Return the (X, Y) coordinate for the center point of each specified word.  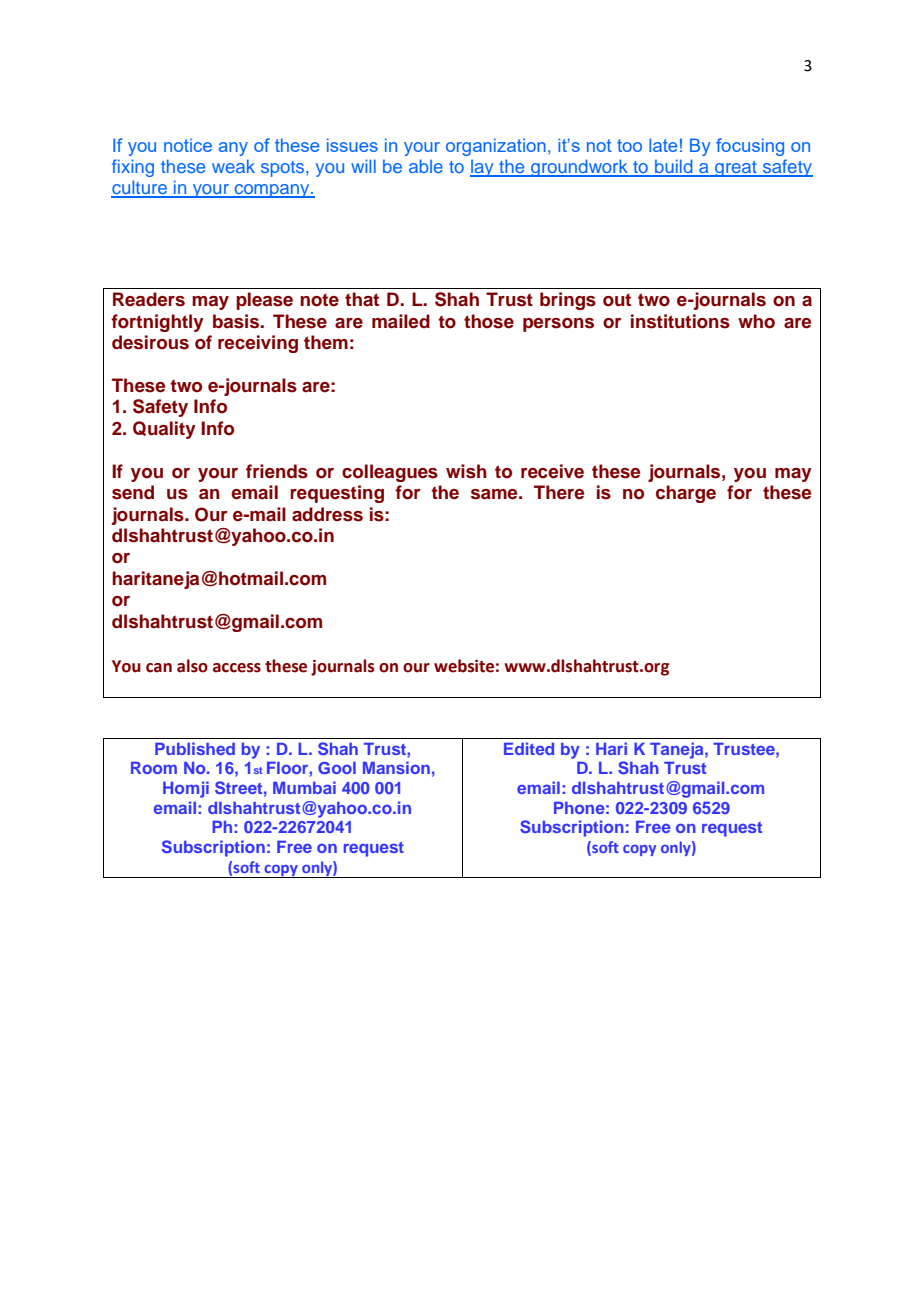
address (327, 514)
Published (195, 748)
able (426, 166)
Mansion (396, 767)
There (559, 492)
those (489, 321)
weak (233, 166)
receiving (258, 344)
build (674, 167)
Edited (529, 748)
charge (686, 494)
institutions (680, 321)
